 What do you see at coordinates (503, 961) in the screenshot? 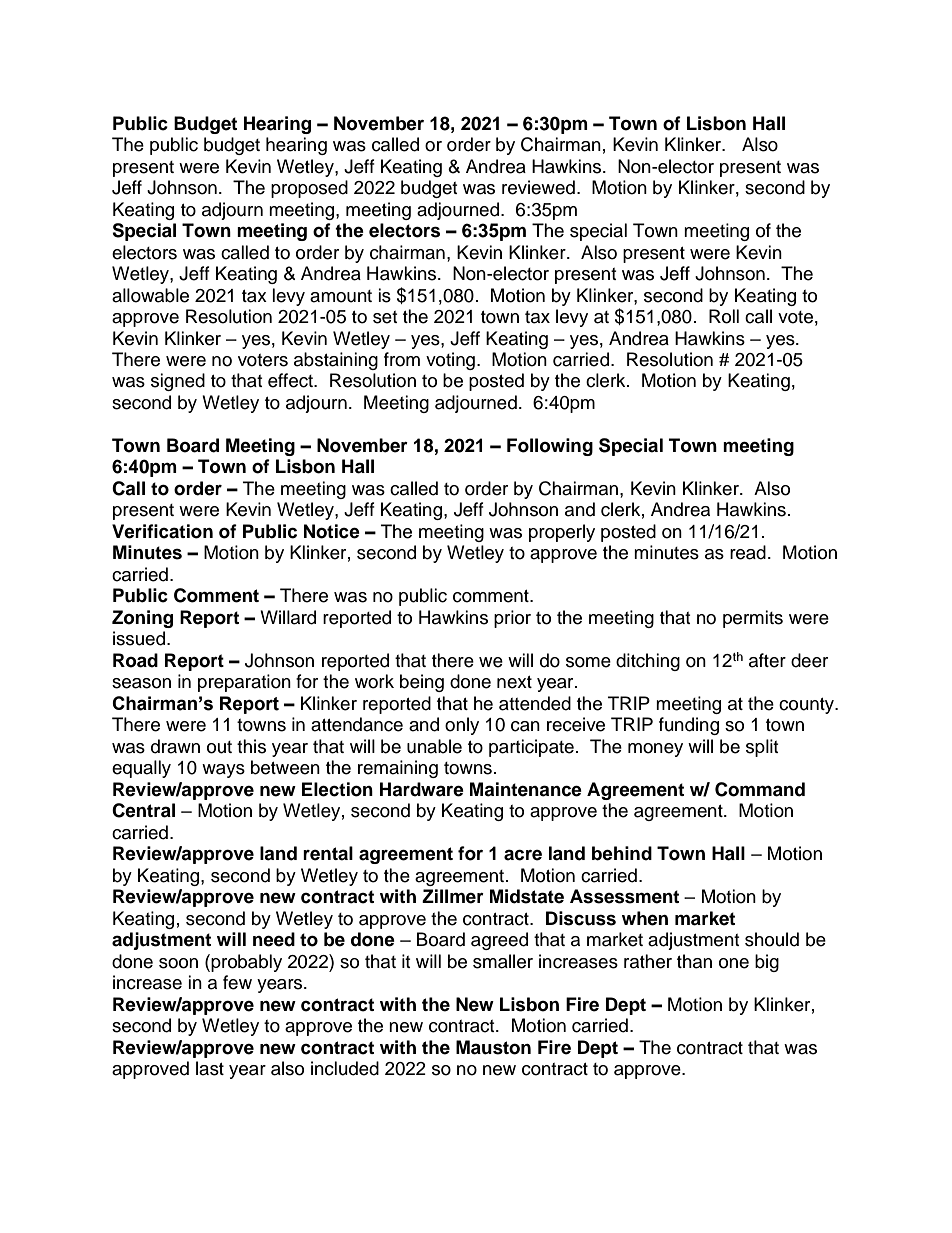
I see `smaller` at bounding box center [503, 961].
